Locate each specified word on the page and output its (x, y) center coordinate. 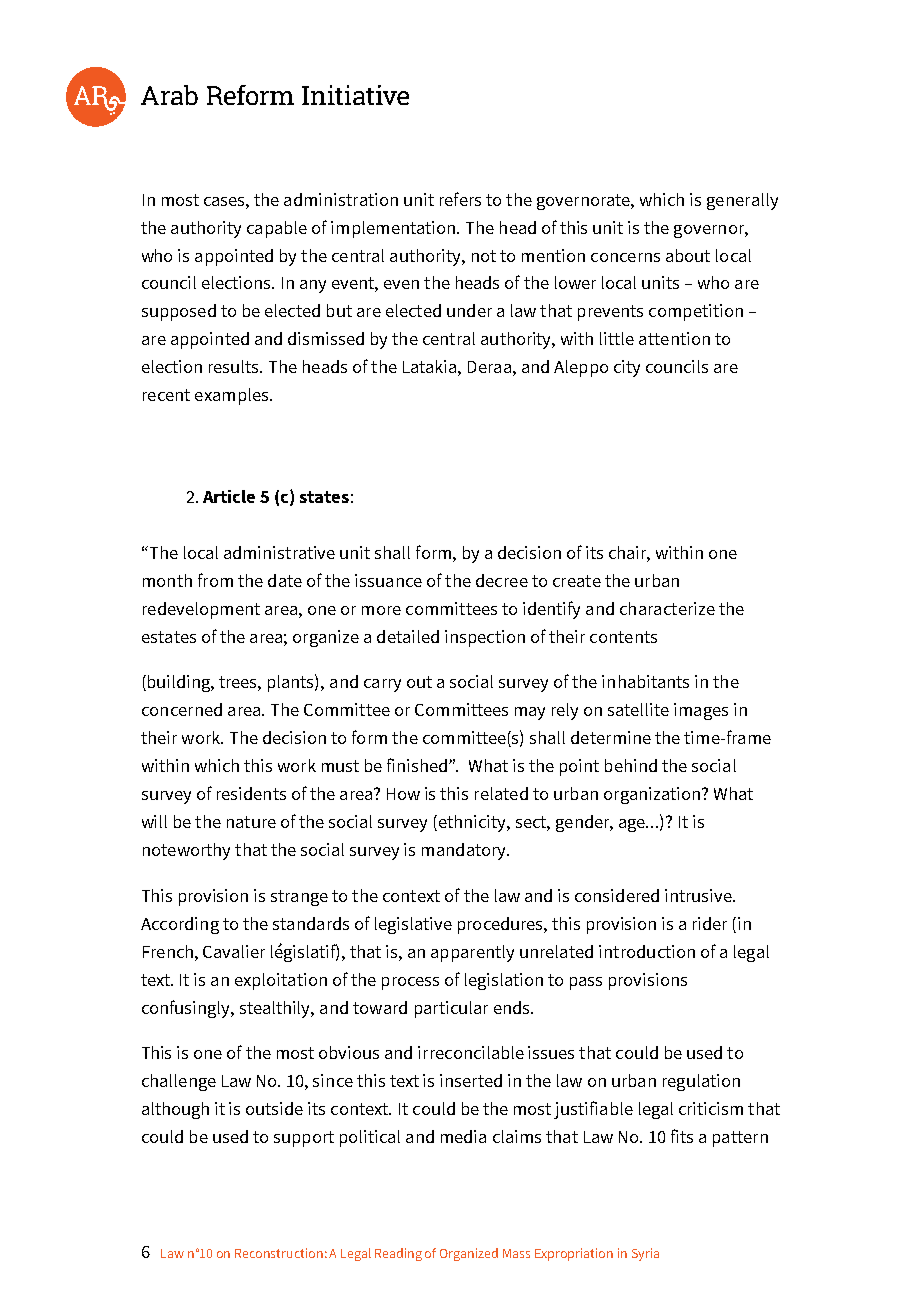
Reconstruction (279, 1253)
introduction (647, 951)
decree (502, 580)
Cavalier (234, 951)
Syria (645, 1254)
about (688, 255)
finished (417, 765)
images (701, 711)
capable (277, 229)
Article (229, 496)
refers (460, 199)
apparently (472, 953)
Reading (398, 1254)
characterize (667, 608)
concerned (182, 709)
